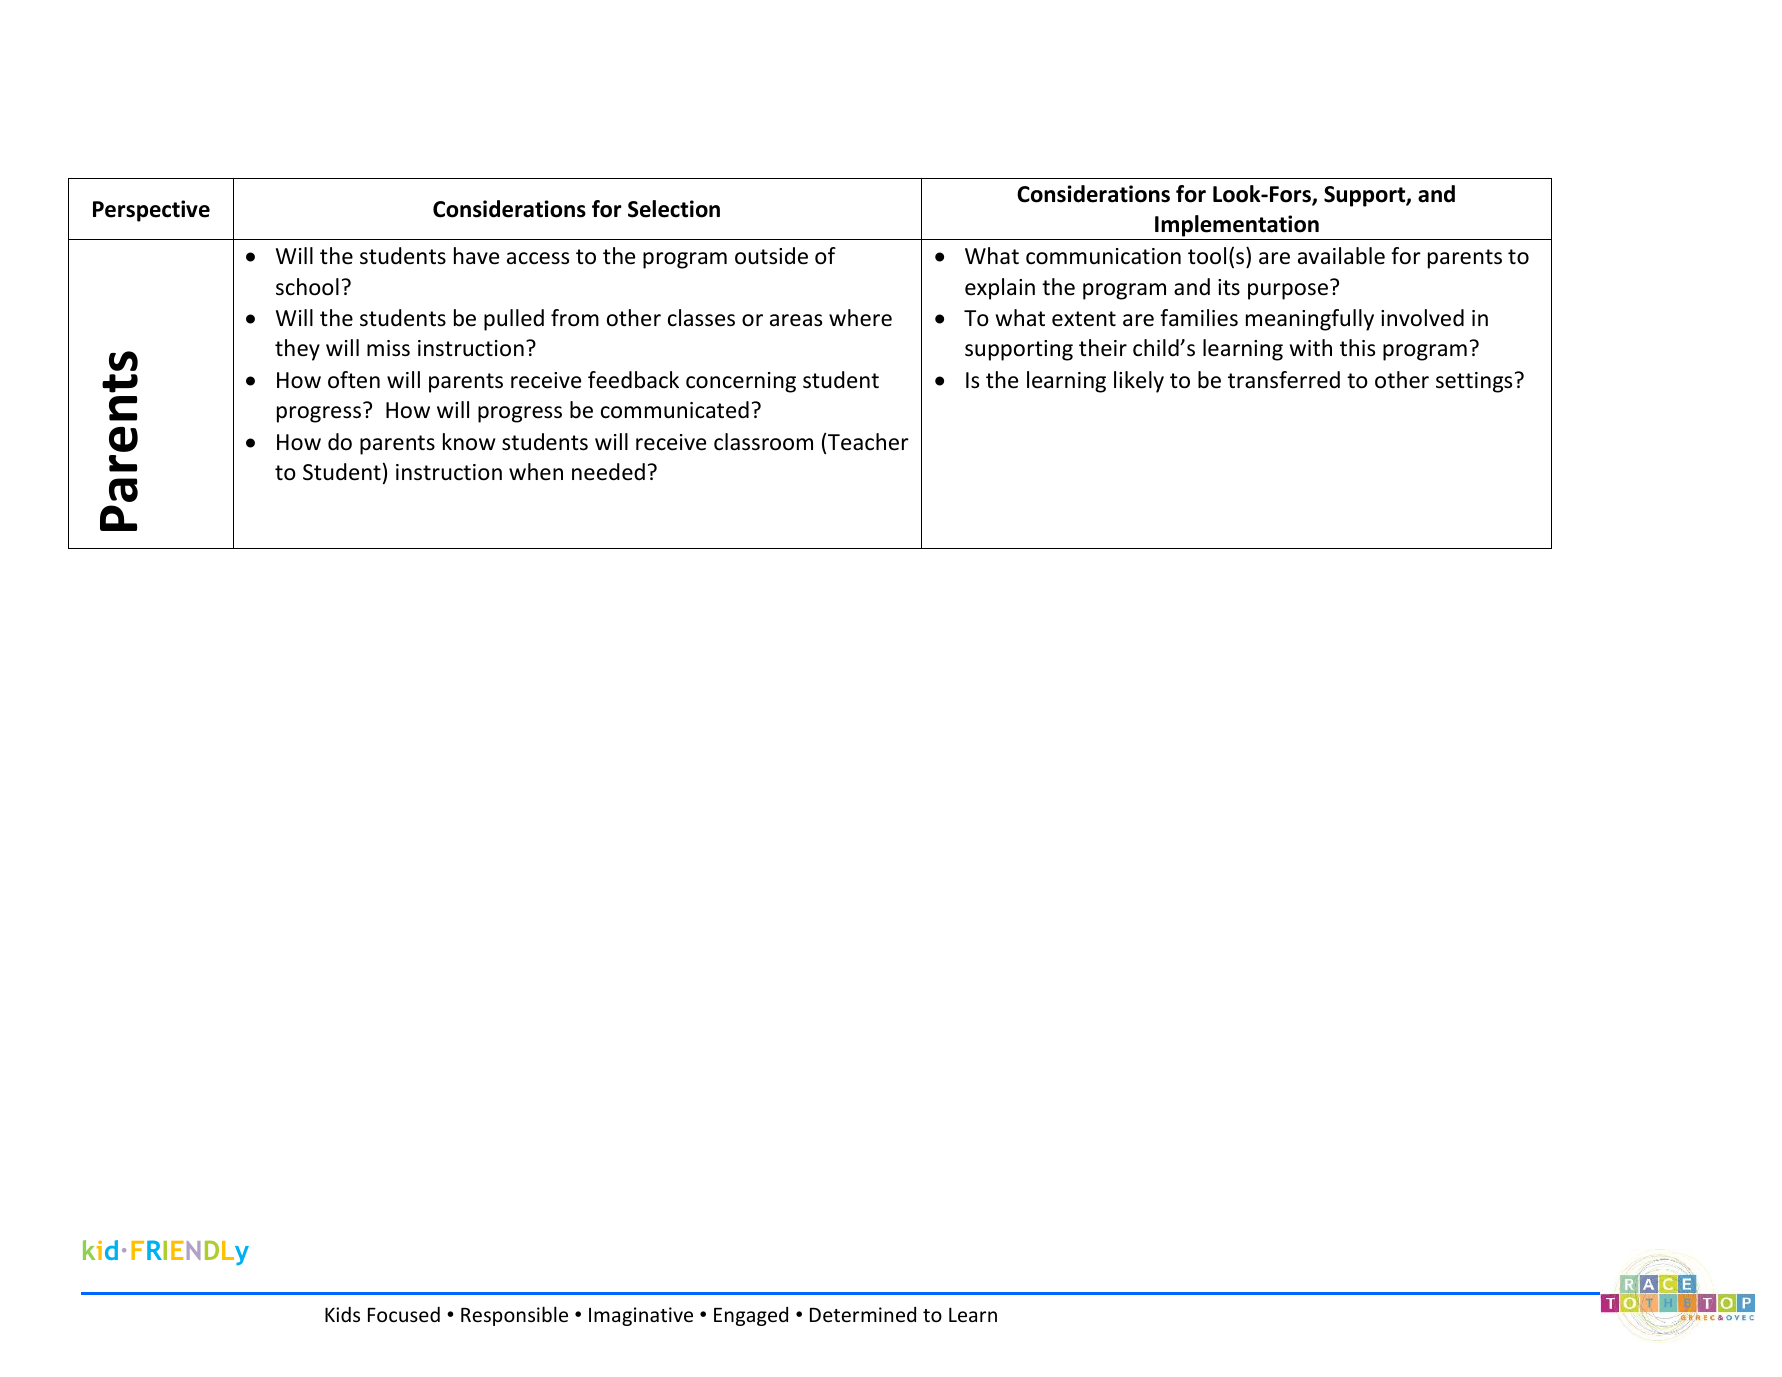 This image has height=1377, width=1782. What do you see at coordinates (771, 256) in the image?
I see `outside` at bounding box center [771, 256].
